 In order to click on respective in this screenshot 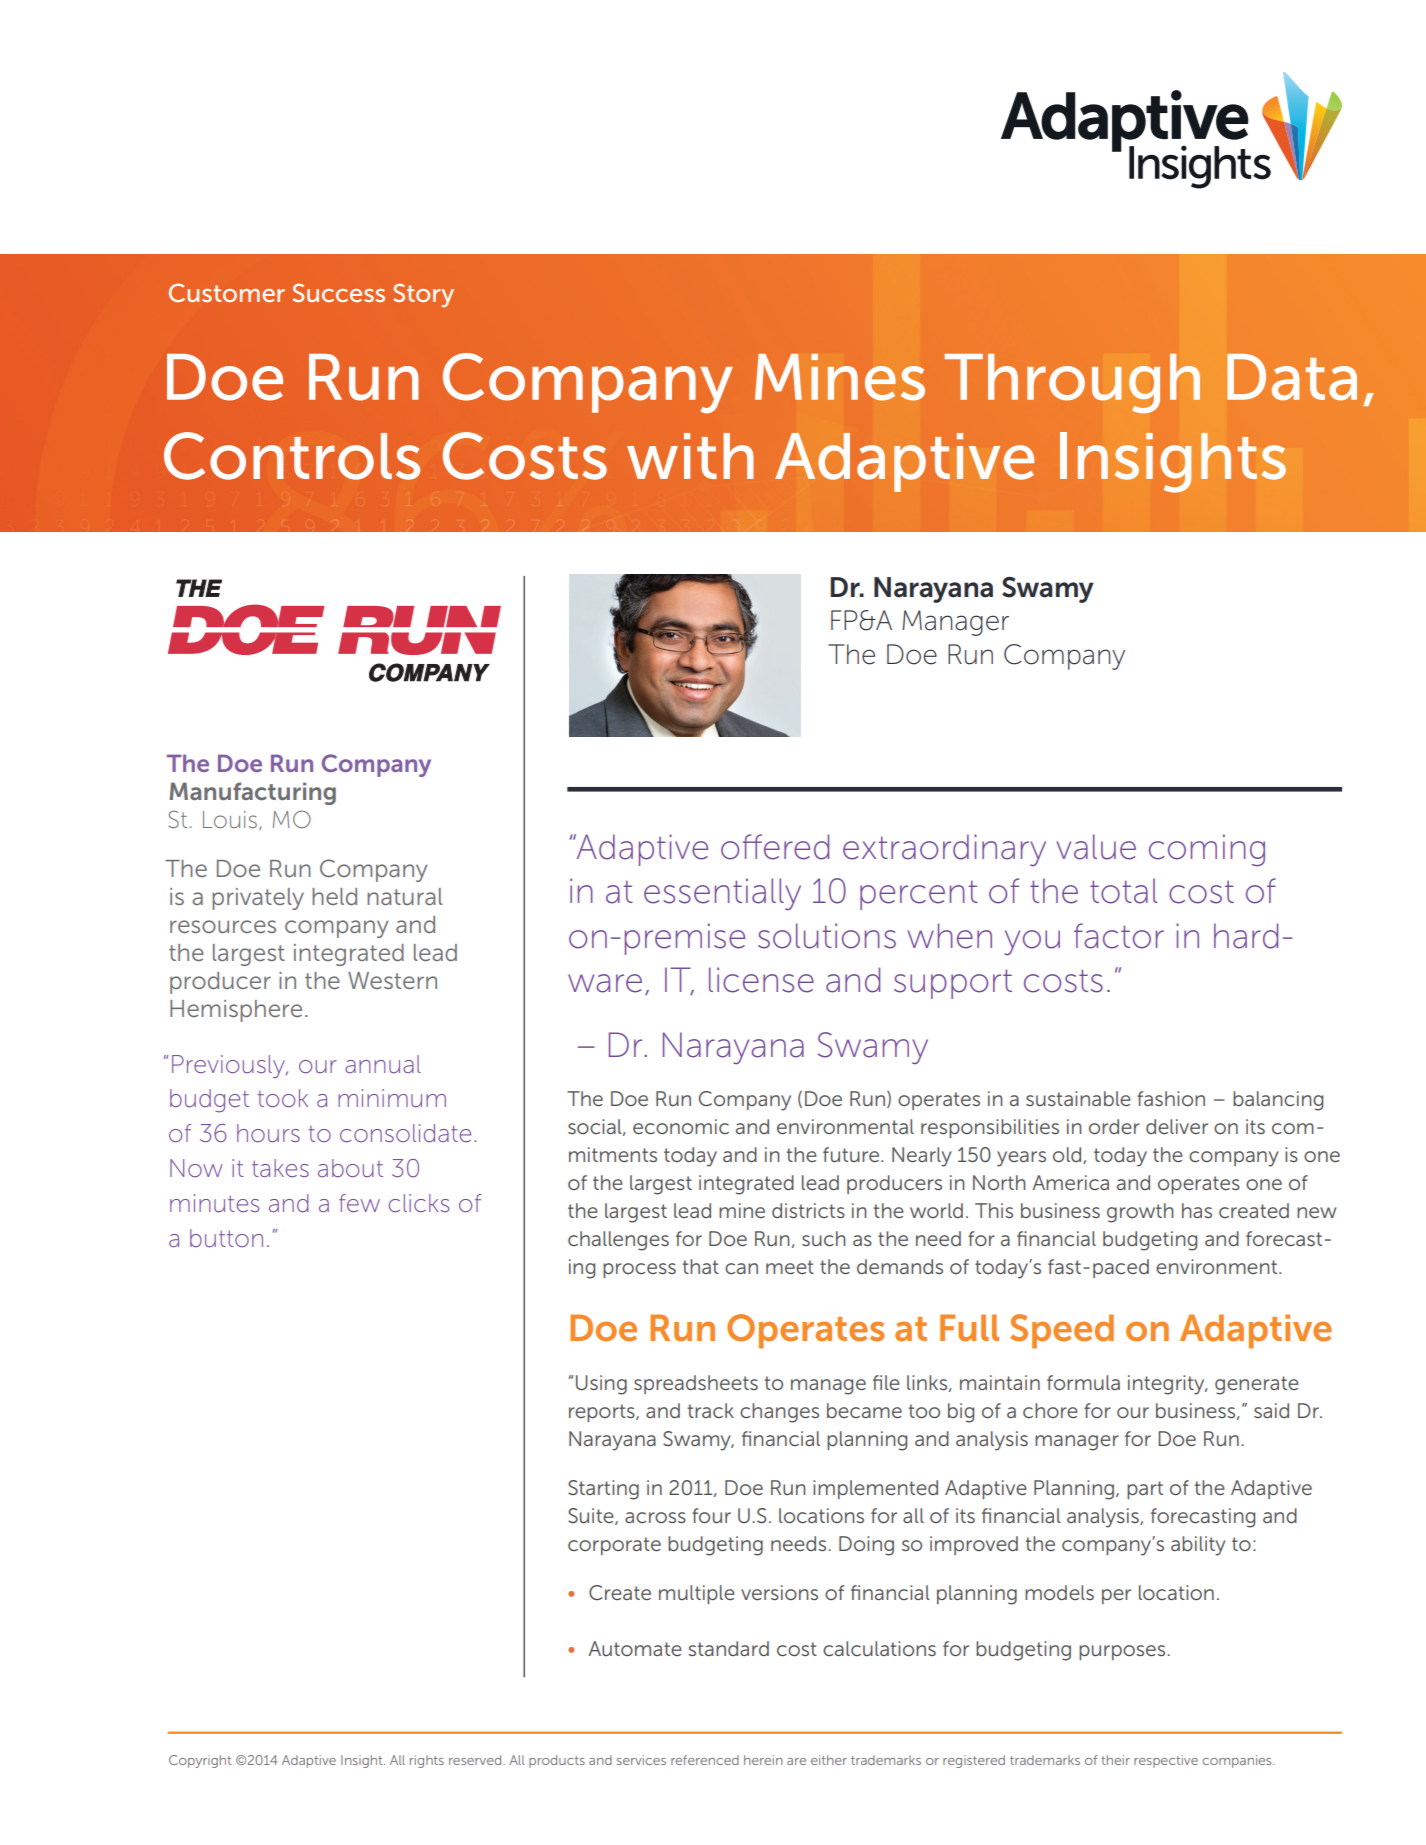, I will do `click(1166, 1761)`.
